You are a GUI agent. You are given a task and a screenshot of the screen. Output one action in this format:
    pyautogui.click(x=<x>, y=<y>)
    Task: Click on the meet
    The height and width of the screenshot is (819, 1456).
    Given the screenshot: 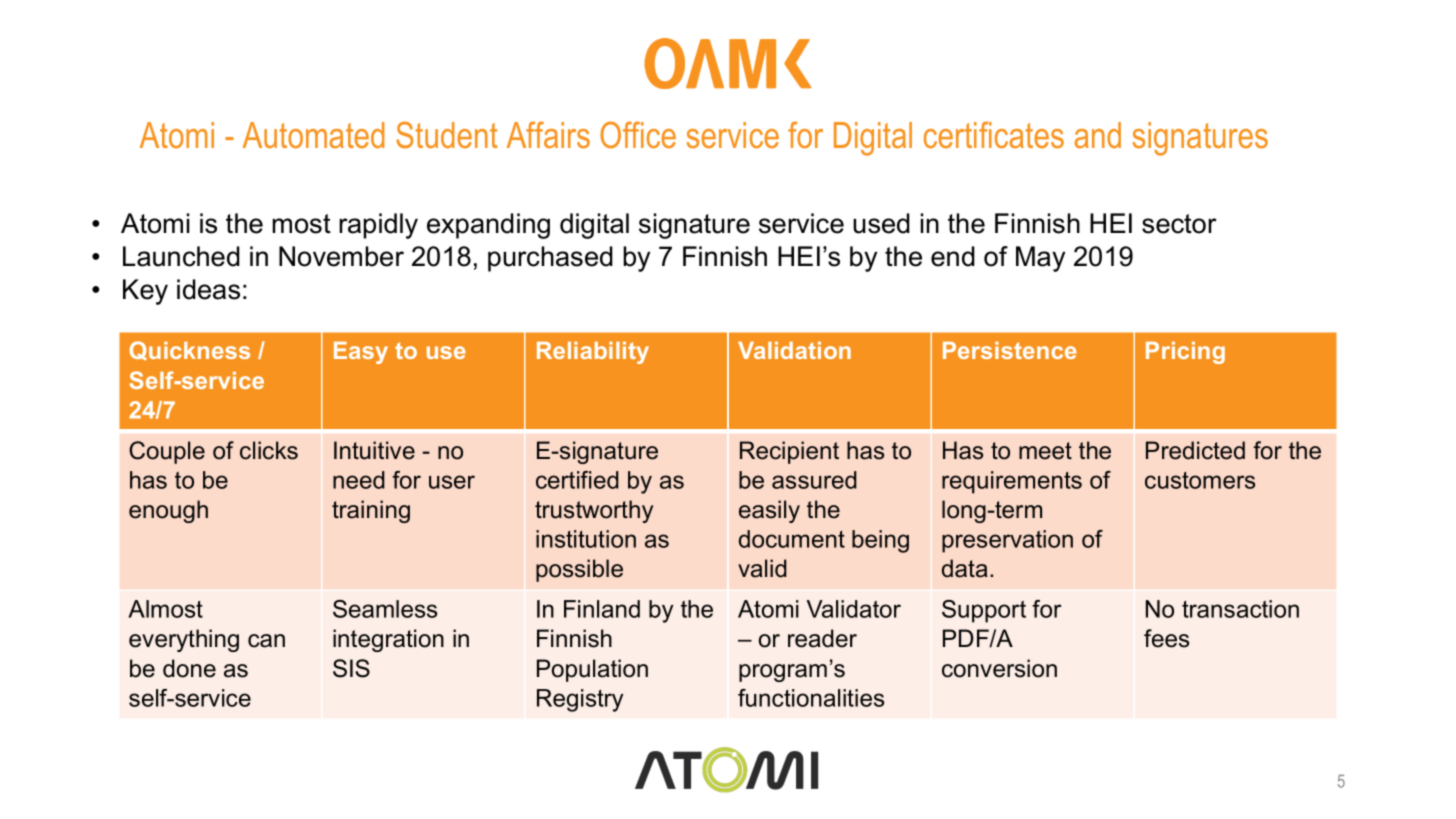 What is the action you would take?
    pyautogui.click(x=1045, y=451)
